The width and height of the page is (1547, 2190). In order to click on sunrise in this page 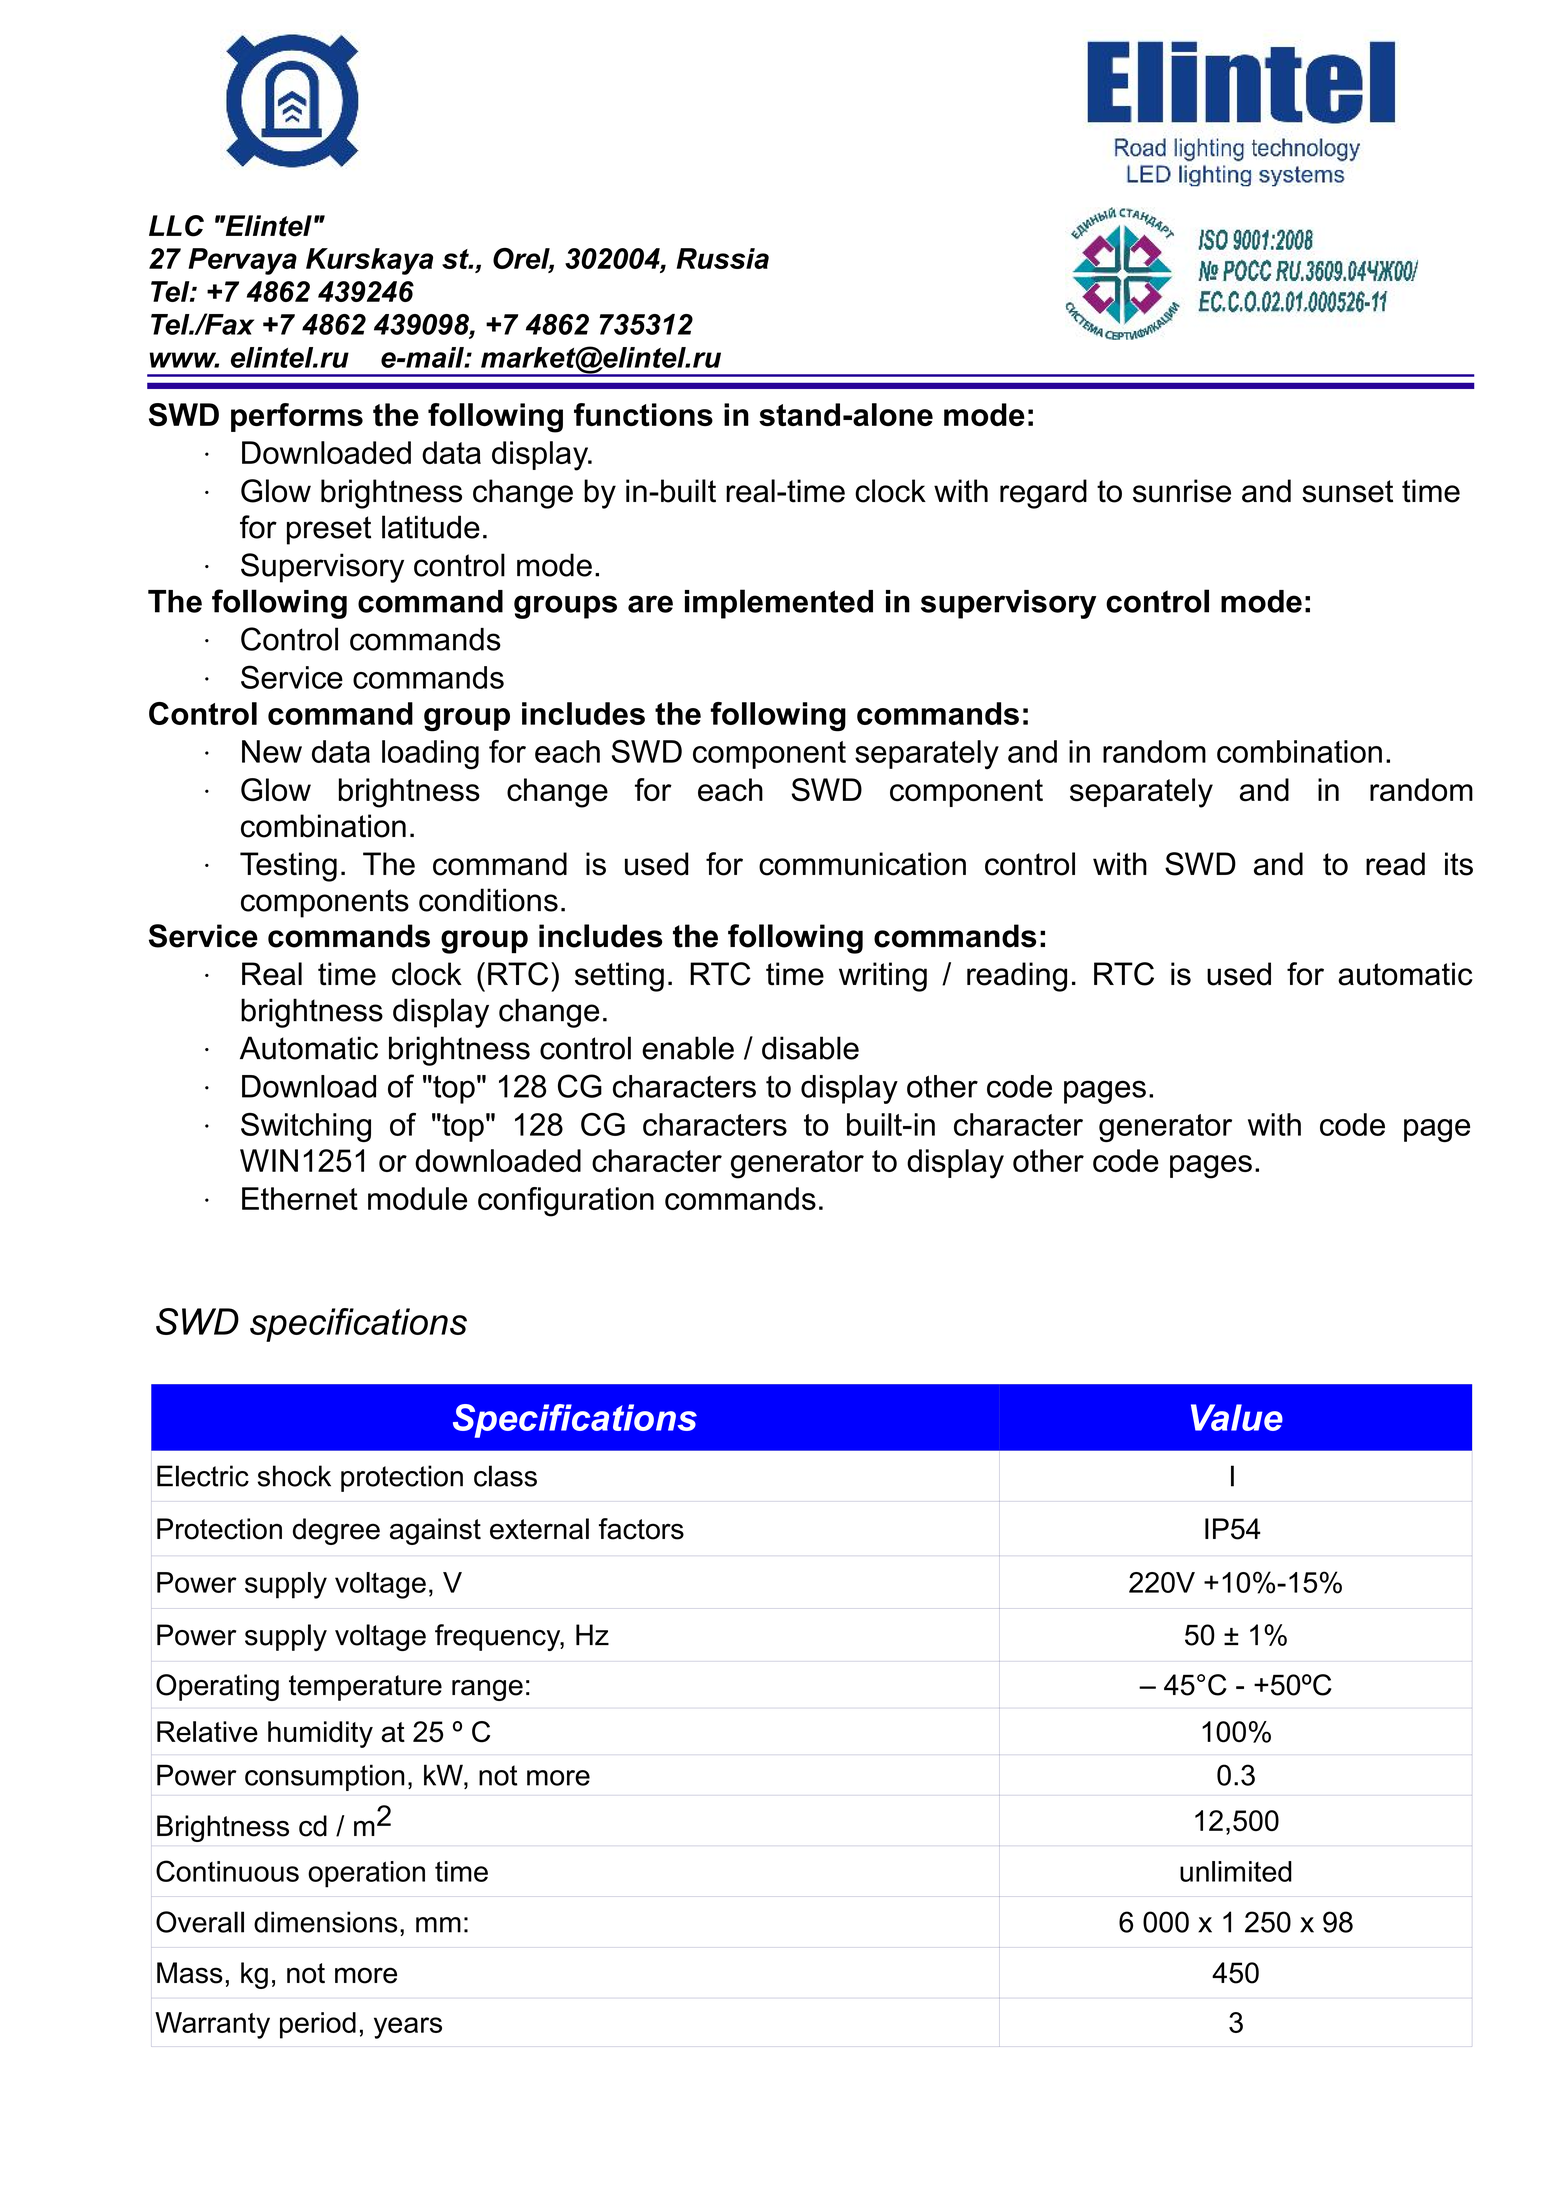, I will do `click(1182, 491)`.
